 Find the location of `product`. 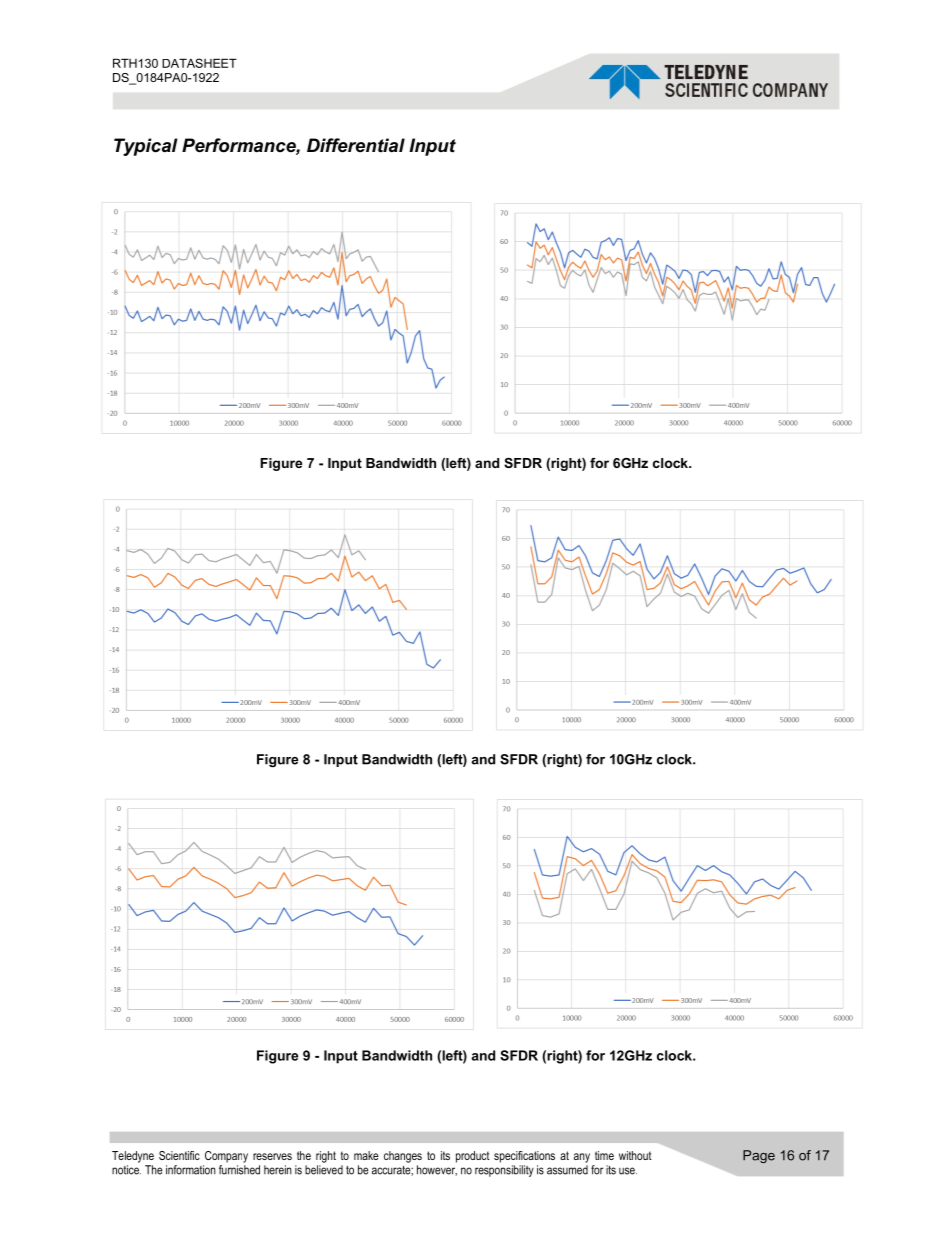

product is located at coordinates (473, 1157).
